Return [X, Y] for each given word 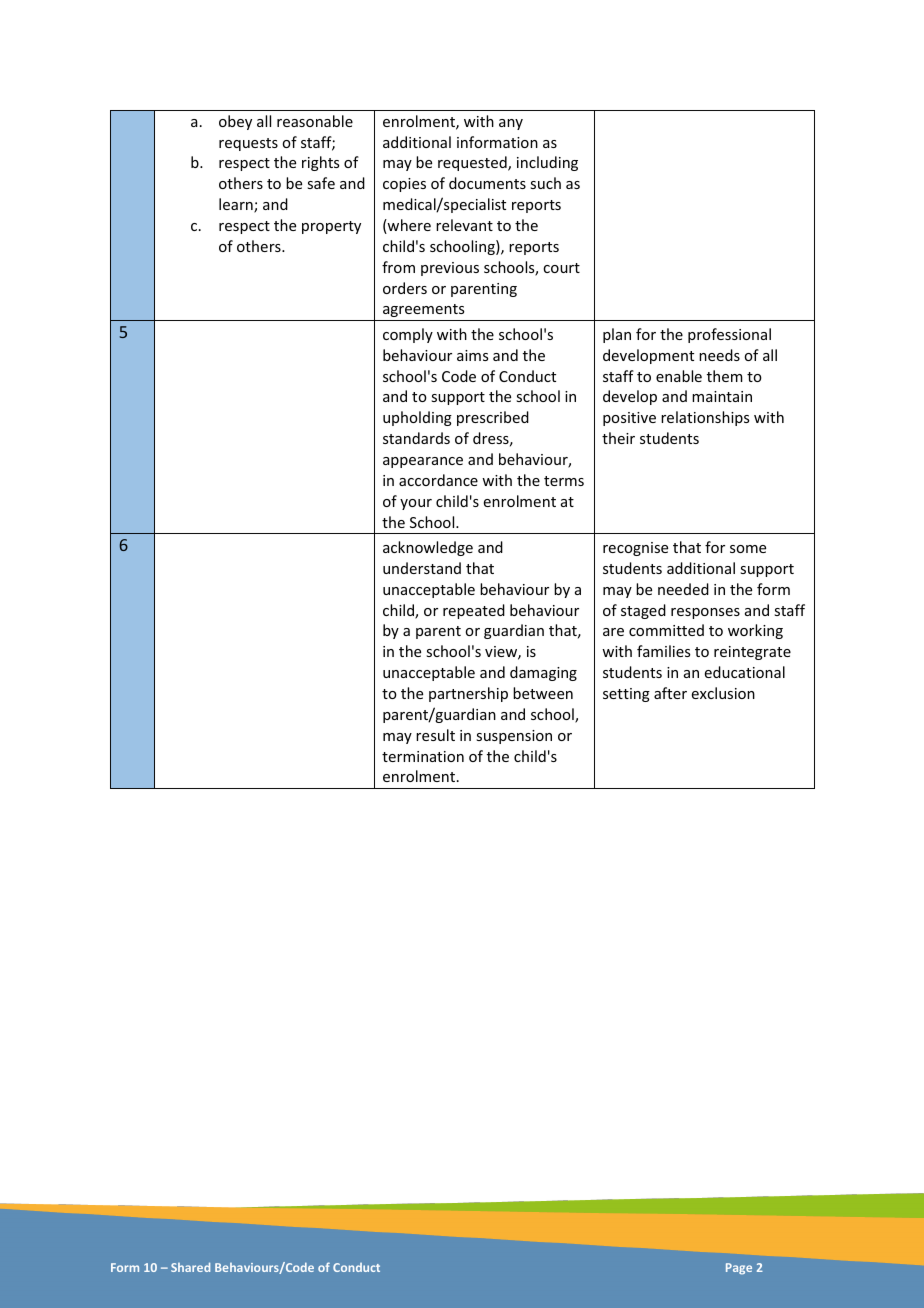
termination [423, 756]
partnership [468, 694]
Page [739, 1269]
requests [248, 144]
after [670, 693]
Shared [190, 1267]
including [547, 163]
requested [473, 163]
